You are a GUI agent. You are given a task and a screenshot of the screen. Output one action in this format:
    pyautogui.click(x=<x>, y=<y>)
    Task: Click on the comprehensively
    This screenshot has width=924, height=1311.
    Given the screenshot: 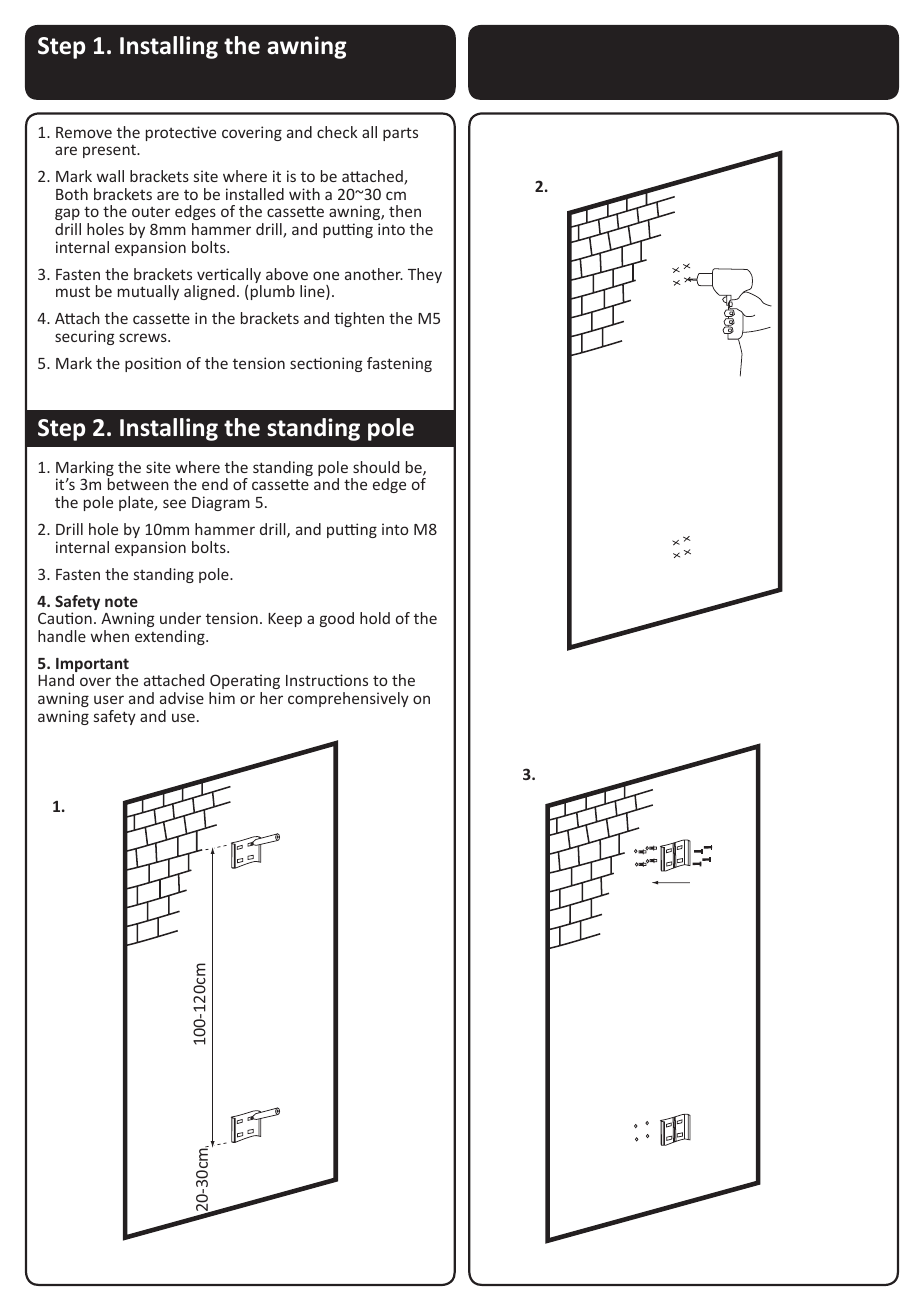 What is the action you would take?
    pyautogui.click(x=348, y=699)
